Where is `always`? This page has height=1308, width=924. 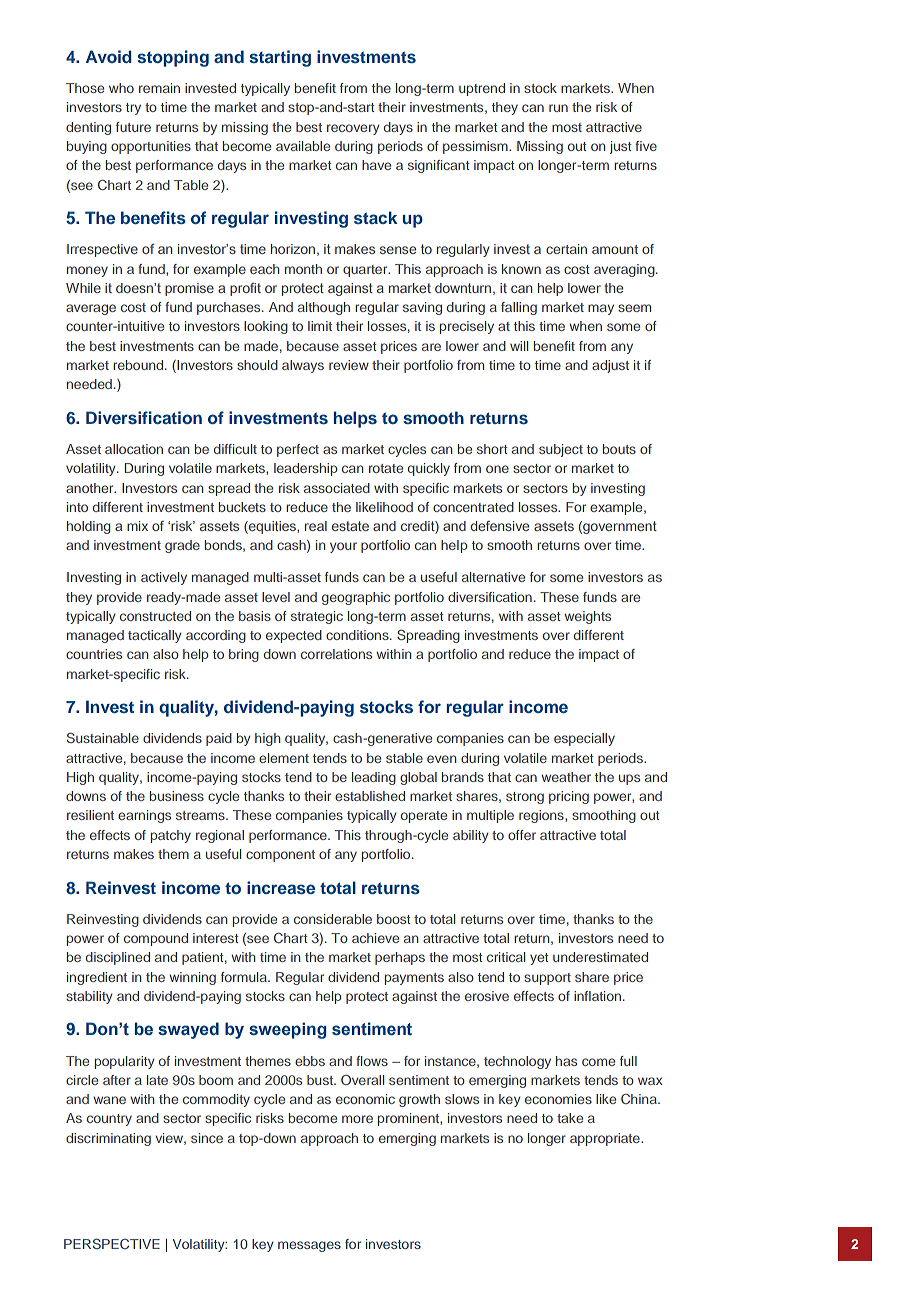
always is located at coordinates (303, 366).
